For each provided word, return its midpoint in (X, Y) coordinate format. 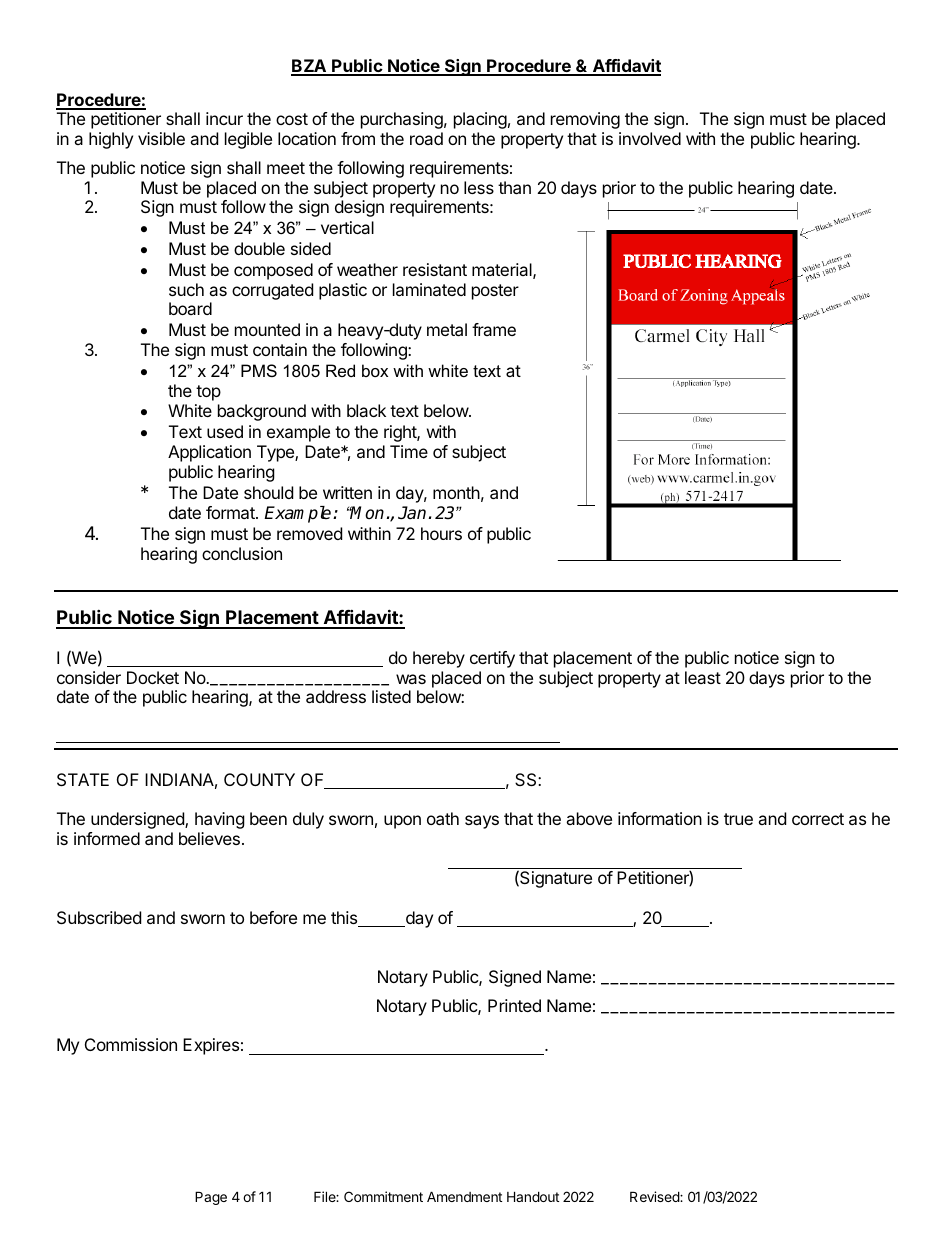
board (190, 308)
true (738, 819)
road (426, 138)
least (703, 677)
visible (161, 138)
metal (447, 329)
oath (443, 818)
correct (818, 819)
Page (211, 1198)
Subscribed (99, 917)
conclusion (242, 553)
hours (441, 533)
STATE (83, 779)
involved (650, 138)
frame (494, 329)
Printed (514, 1005)
